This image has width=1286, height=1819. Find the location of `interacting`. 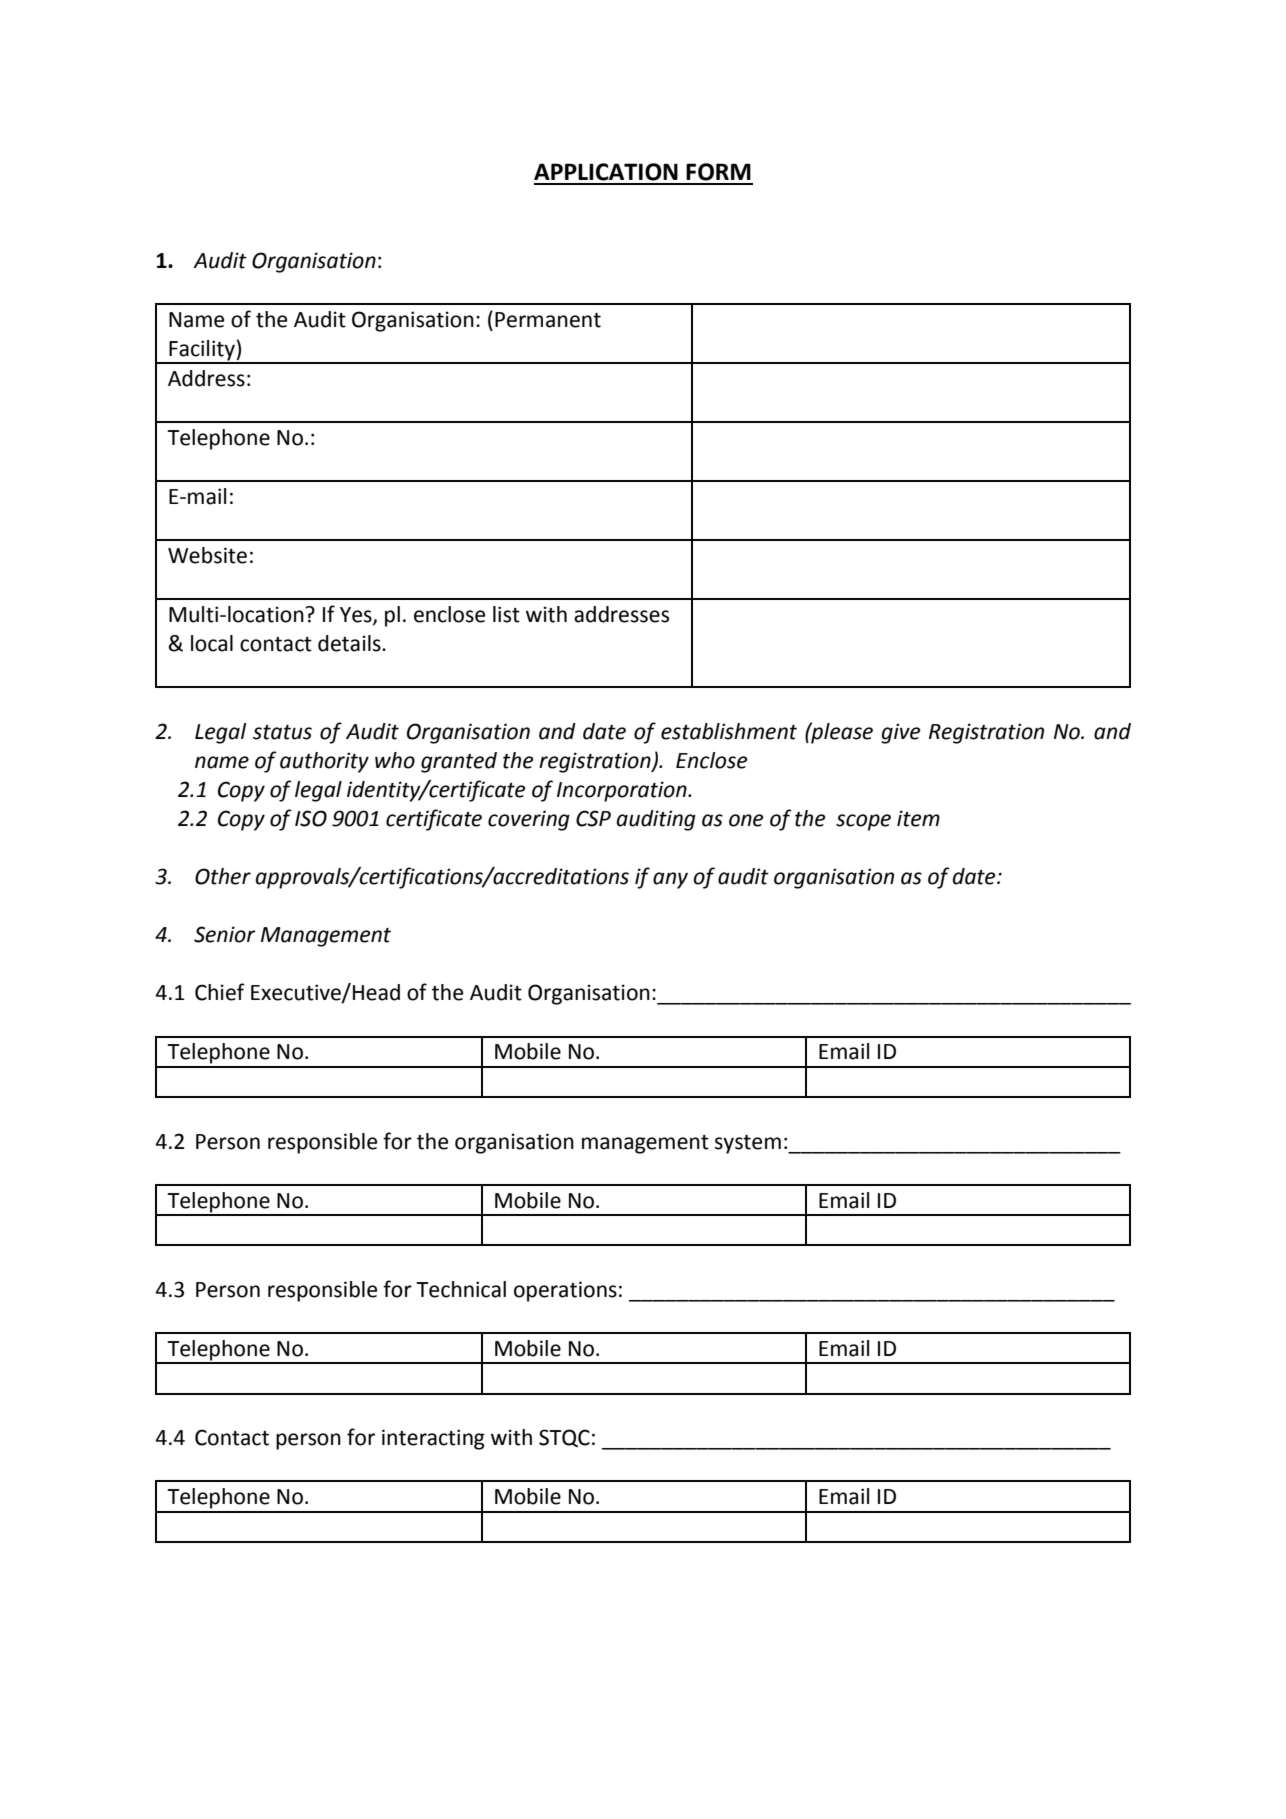

interacting is located at coordinates (433, 1439).
